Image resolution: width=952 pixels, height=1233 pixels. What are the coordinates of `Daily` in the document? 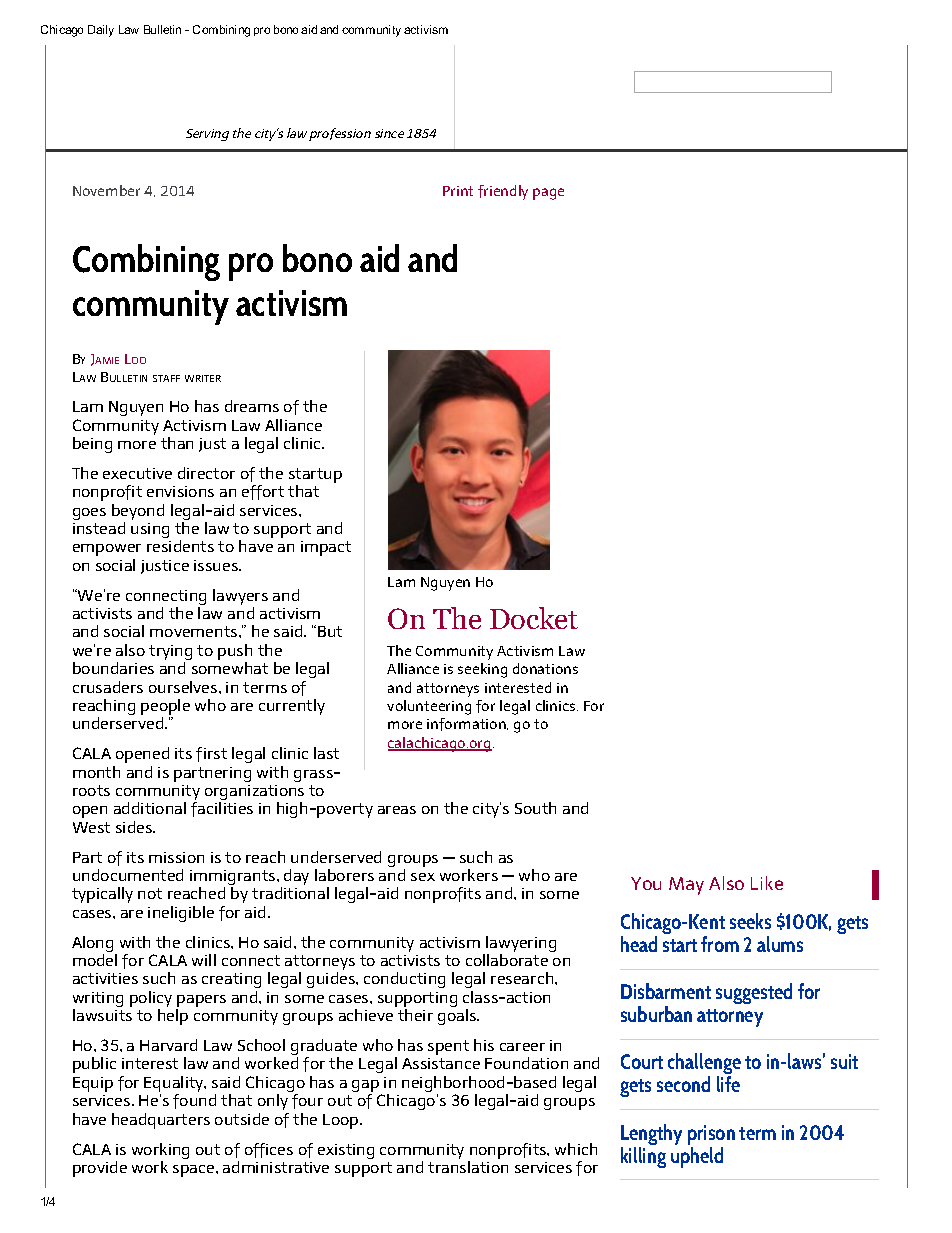 It's located at (101, 31).
